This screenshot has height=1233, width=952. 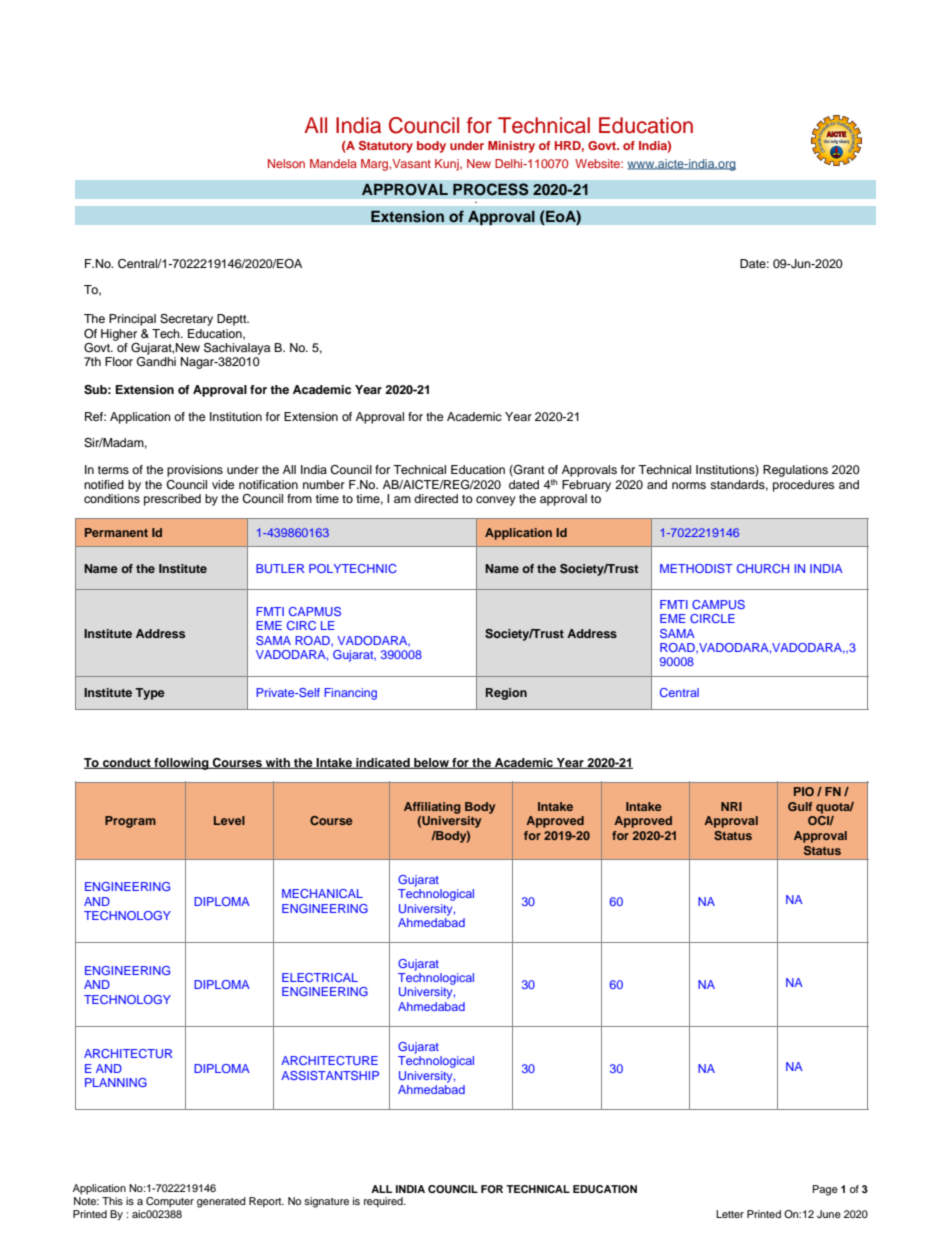 I want to click on Ministry, so click(x=511, y=147).
